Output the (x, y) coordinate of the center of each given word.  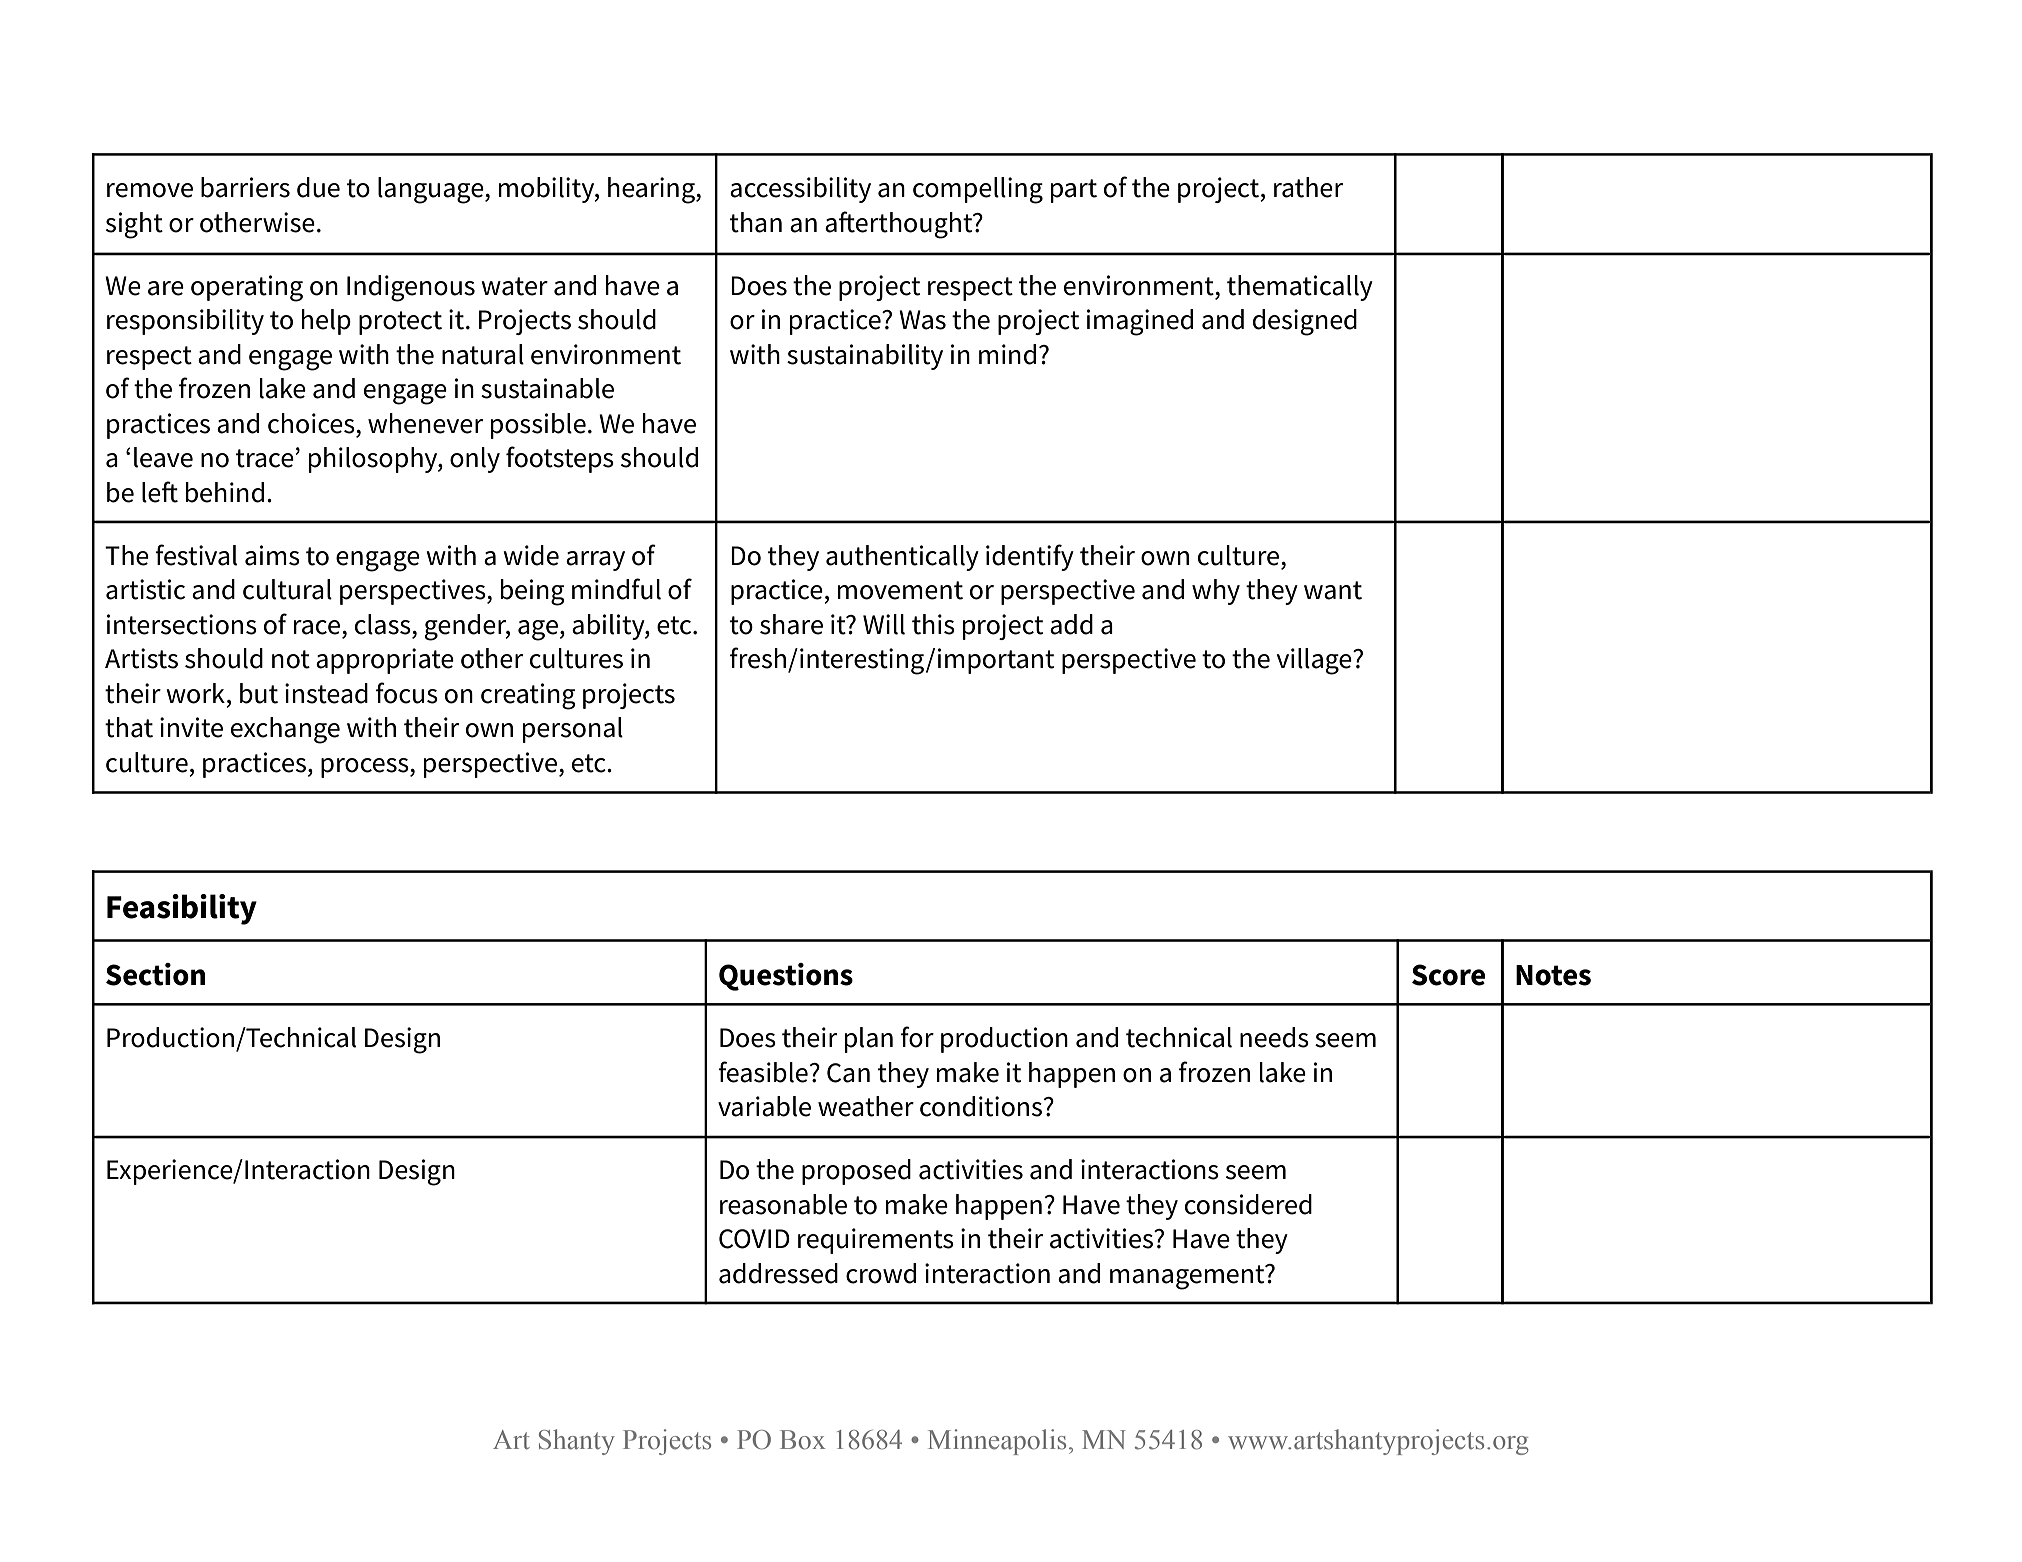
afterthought (900, 225)
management (1188, 1277)
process (366, 768)
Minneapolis (997, 1442)
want (1333, 590)
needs (1274, 1037)
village (1315, 661)
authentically (902, 558)
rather (1308, 187)
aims (272, 555)
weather (866, 1106)
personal (573, 730)
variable (764, 1106)
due (318, 187)
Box (803, 1440)
